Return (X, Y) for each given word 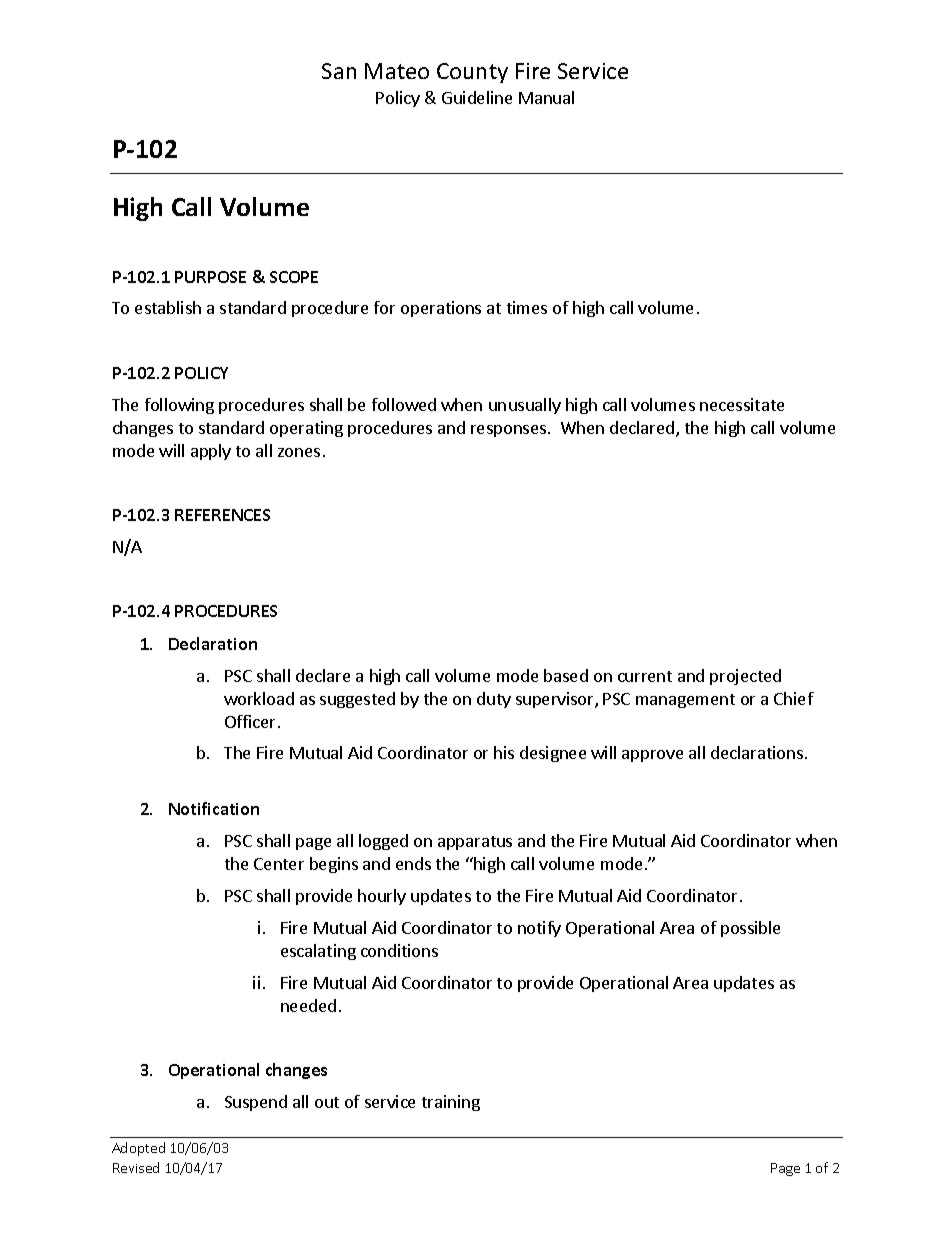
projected (745, 677)
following (179, 406)
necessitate (742, 404)
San (339, 71)
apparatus (475, 843)
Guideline (477, 97)
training (451, 1103)
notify (539, 929)
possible (750, 929)
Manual (546, 97)
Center (279, 864)
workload (259, 698)
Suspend (256, 1103)
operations (441, 309)
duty (494, 700)
